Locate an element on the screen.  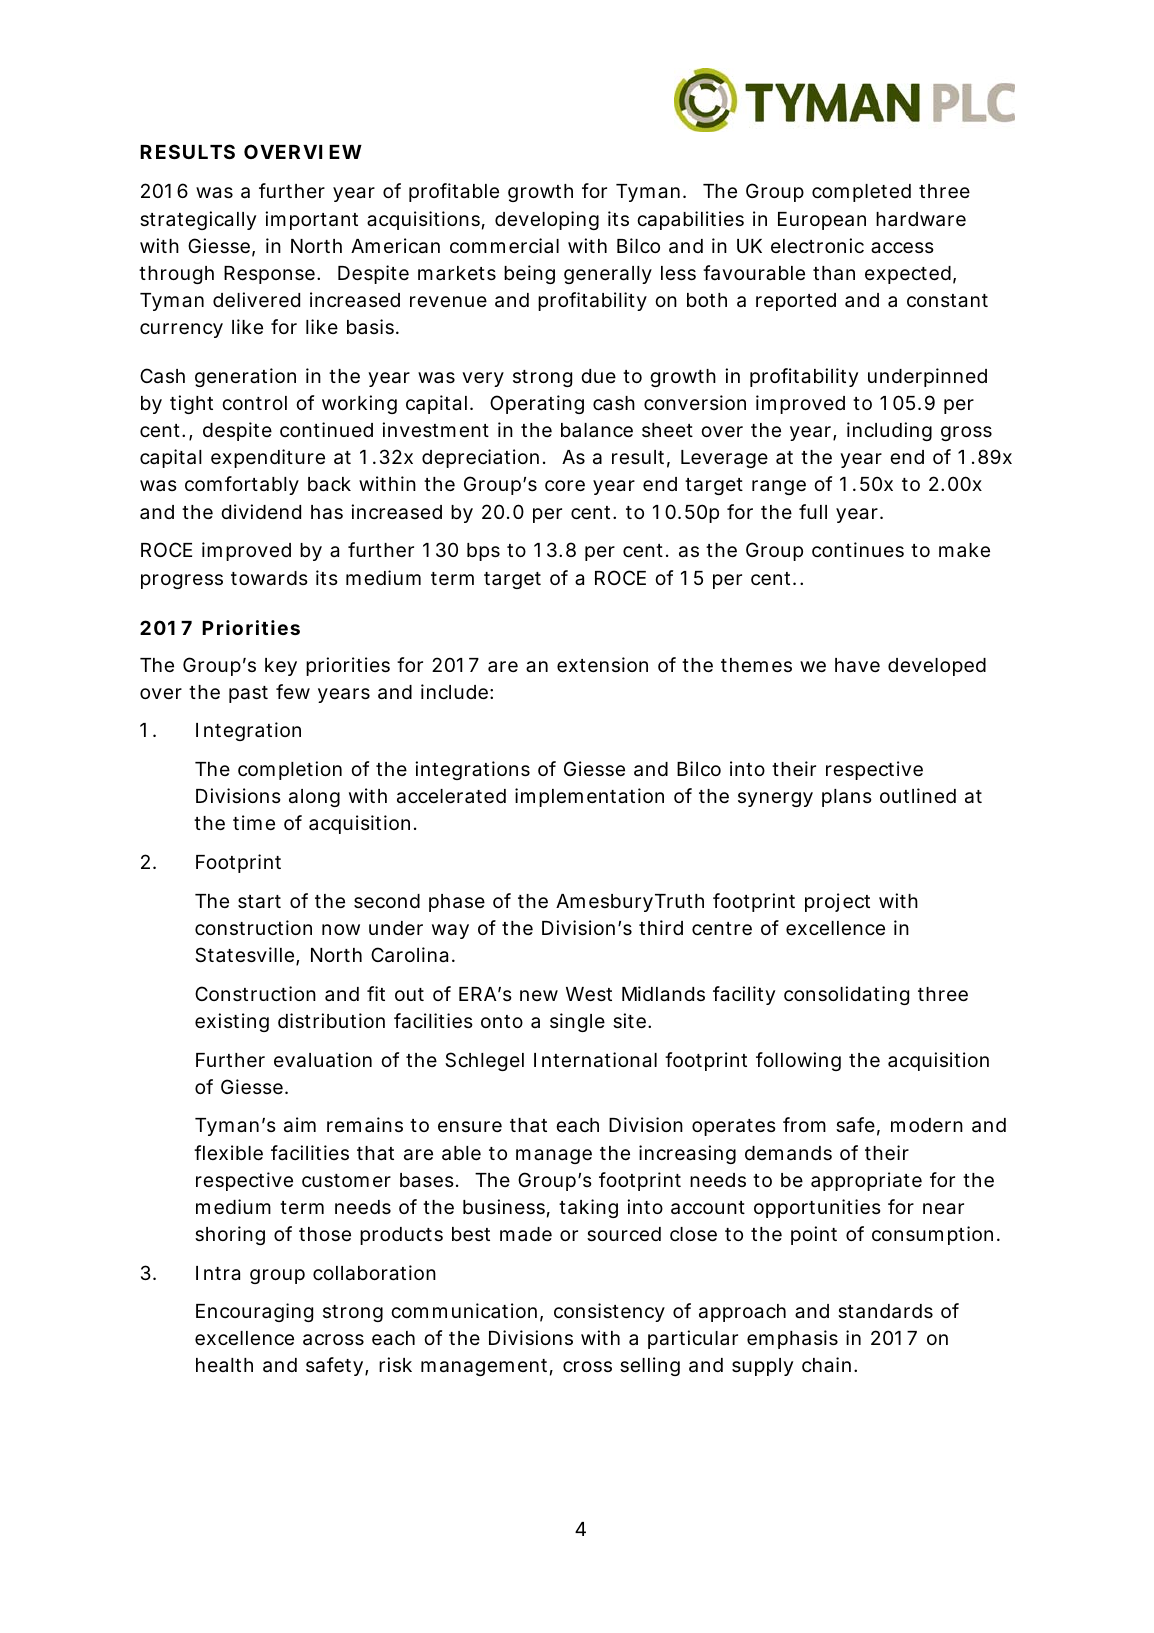
Encouraging is located at coordinates (254, 1312).
